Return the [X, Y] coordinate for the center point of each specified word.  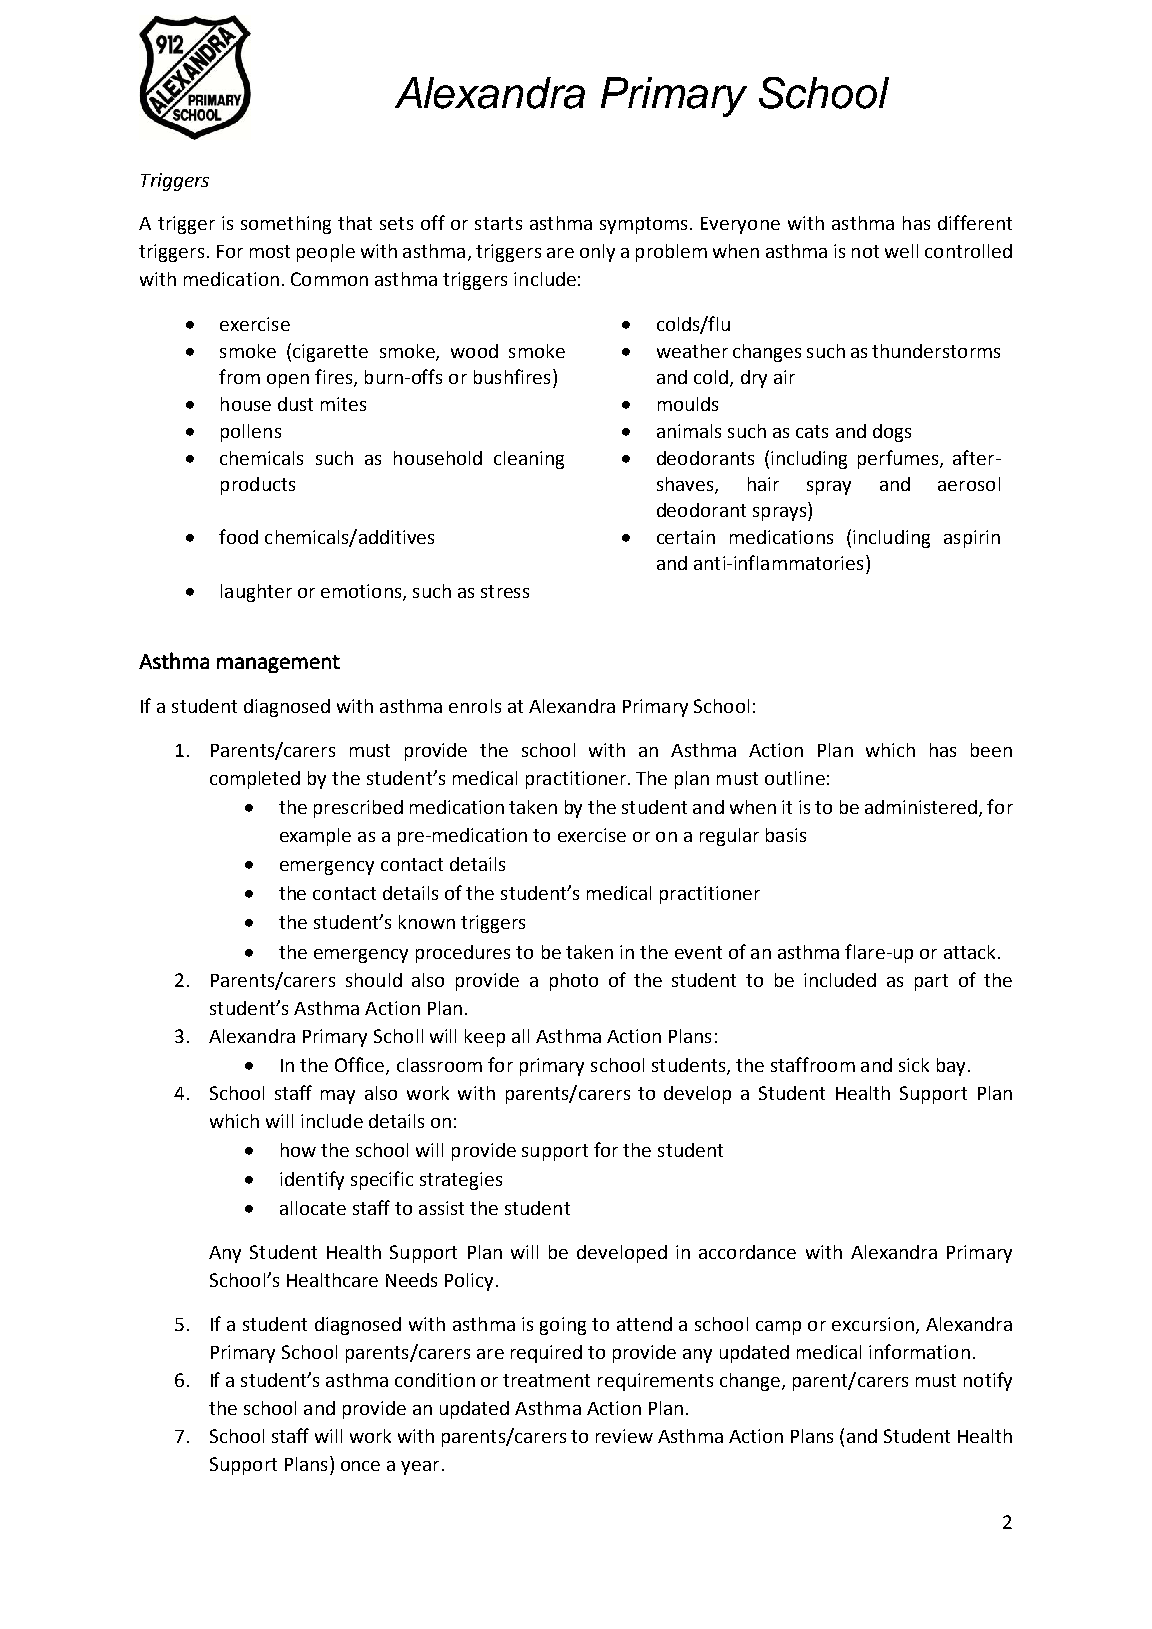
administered [921, 807]
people [326, 253]
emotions [362, 592]
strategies [461, 1181]
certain [686, 537]
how [298, 1150]
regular [729, 837]
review [624, 1436]
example [315, 837]
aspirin [972, 539]
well [901, 251]
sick [914, 1065]
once [360, 1466]
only [597, 253]
